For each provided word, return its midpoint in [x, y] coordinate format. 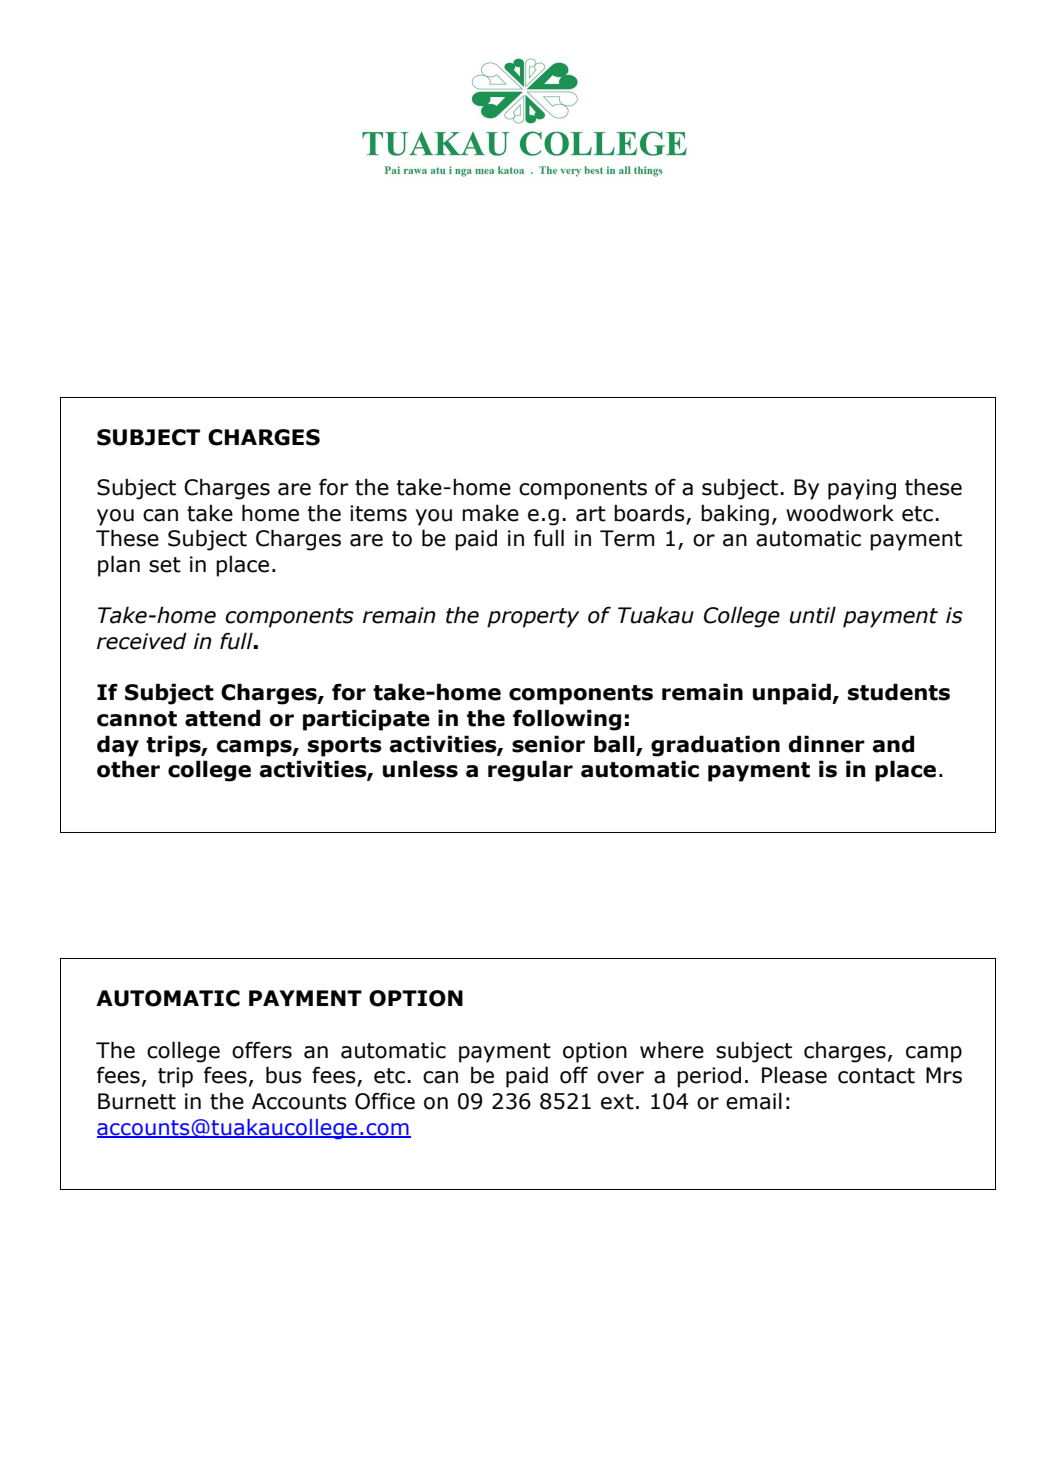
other [128, 769]
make [490, 513]
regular [530, 771]
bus [284, 1075]
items [378, 513]
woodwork [840, 513]
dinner [827, 744]
